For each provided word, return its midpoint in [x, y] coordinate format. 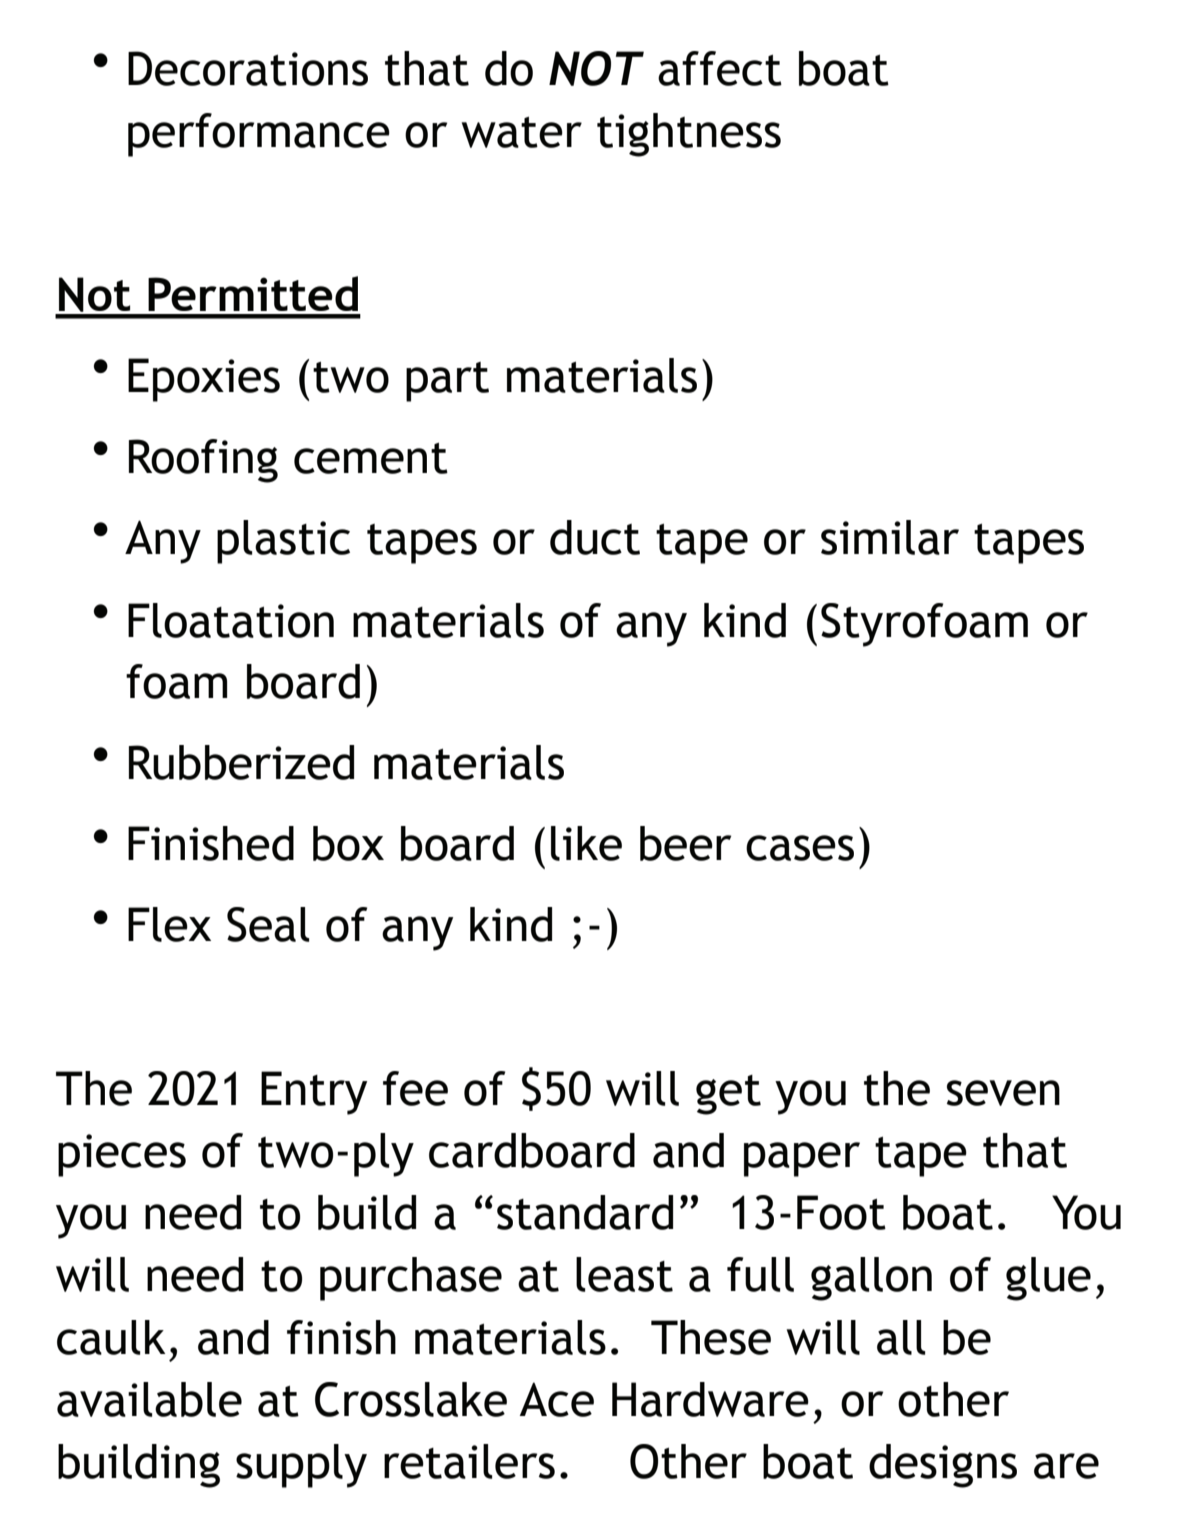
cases [800, 848]
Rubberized [241, 762]
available [149, 1399]
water [522, 132]
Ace [557, 1399]
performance [259, 135]
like [586, 843]
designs [943, 1466]
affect [720, 68]
